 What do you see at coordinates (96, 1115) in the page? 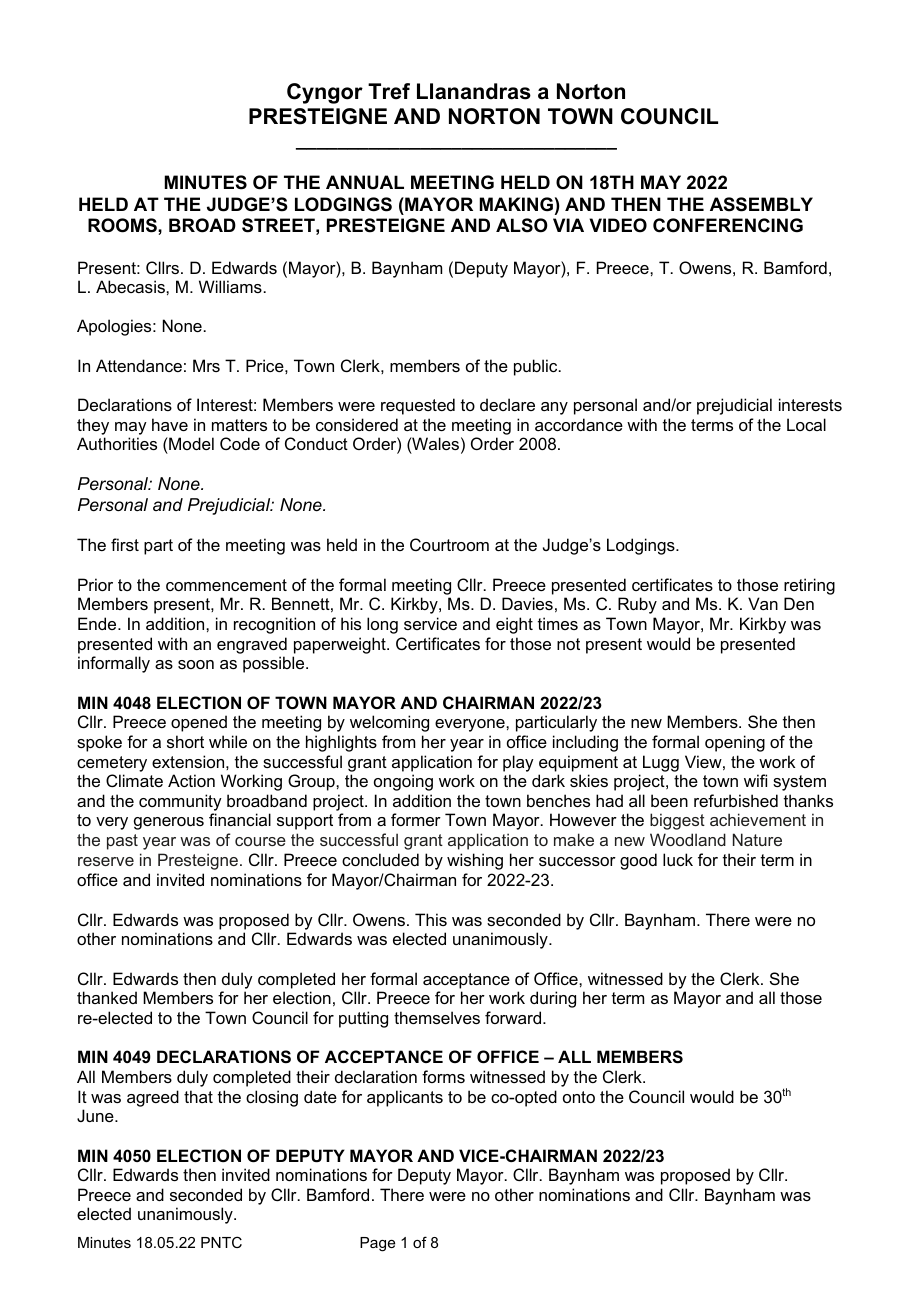
I see `June` at bounding box center [96, 1115].
